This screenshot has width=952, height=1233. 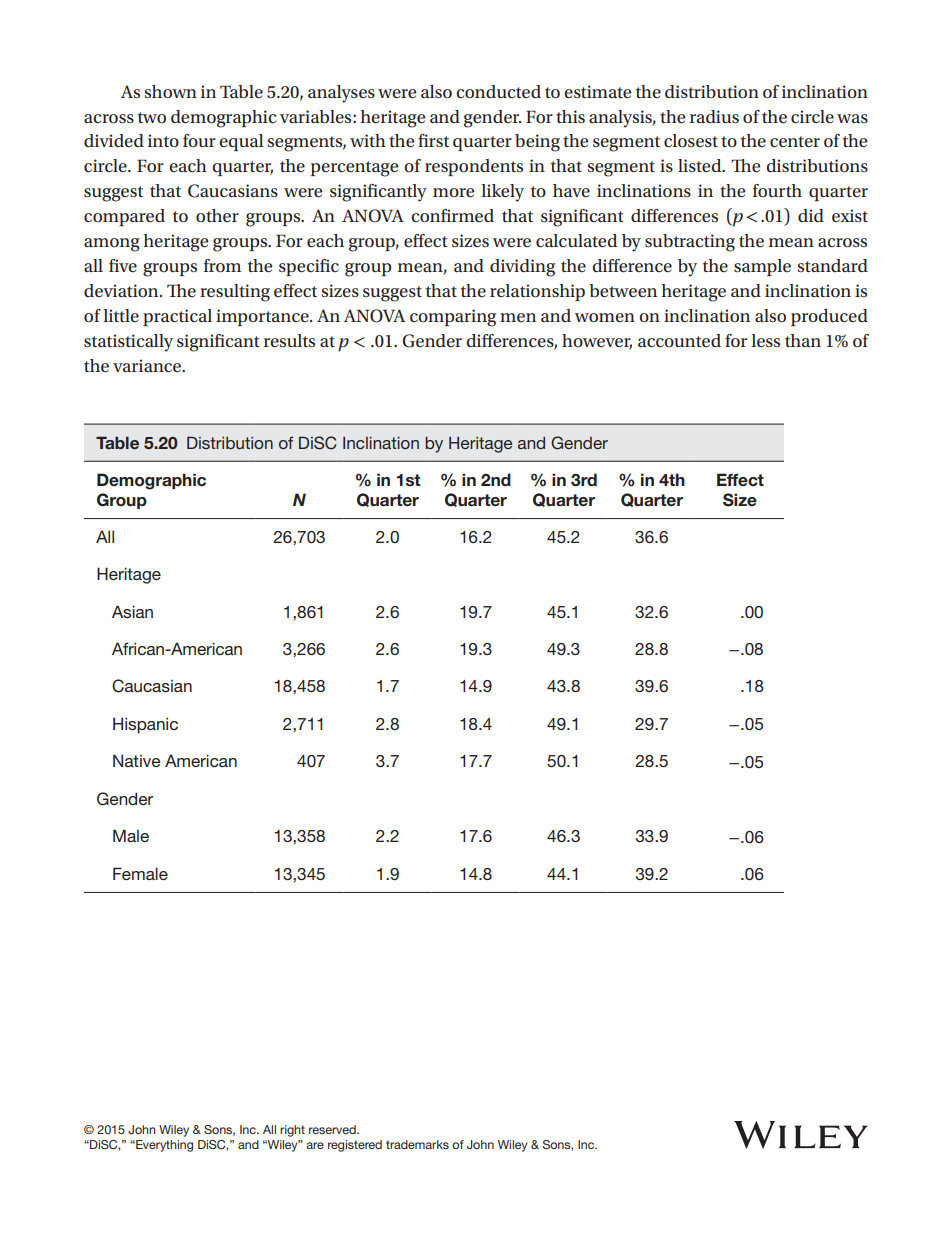 What do you see at coordinates (765, 340) in the screenshot?
I see `less` at bounding box center [765, 340].
